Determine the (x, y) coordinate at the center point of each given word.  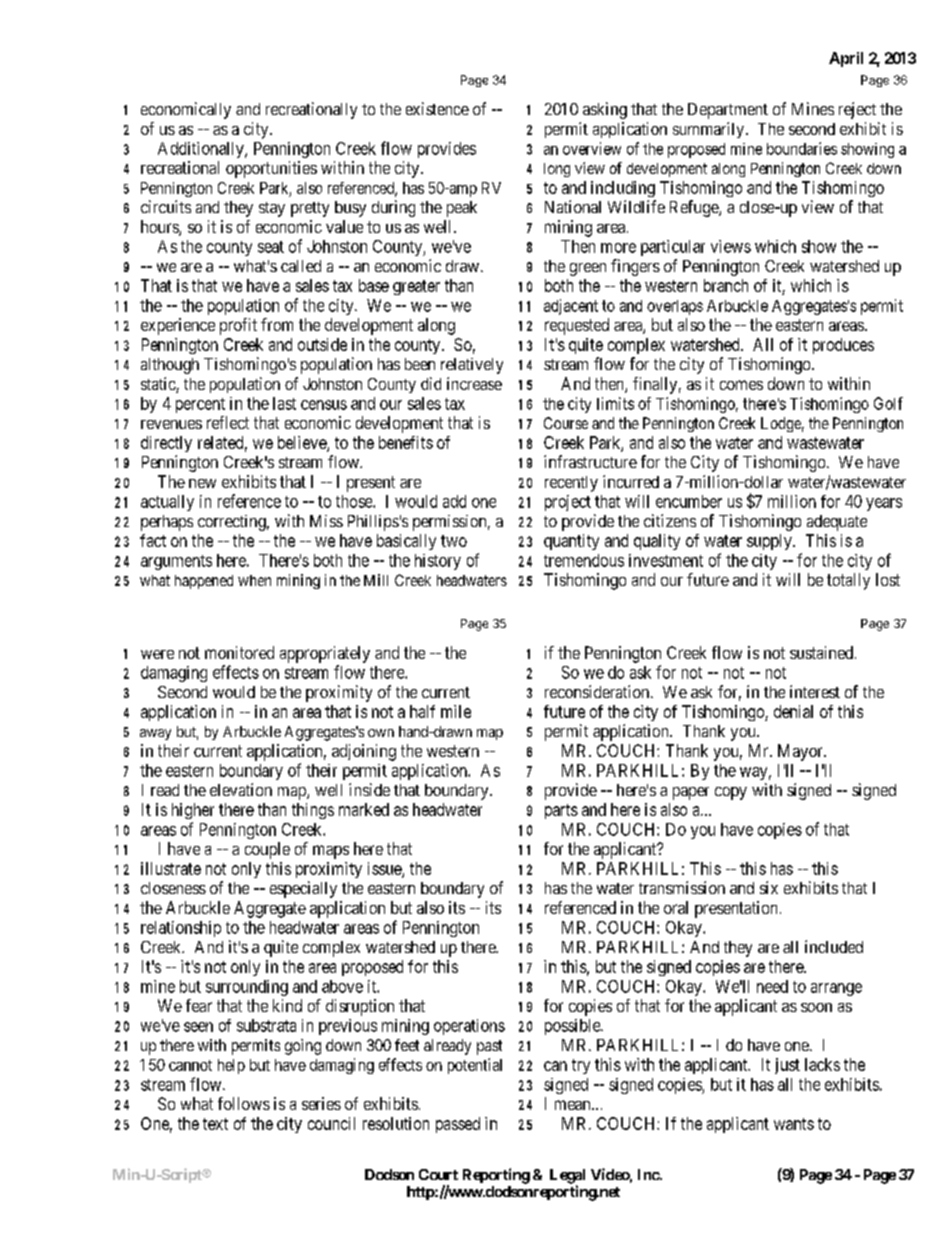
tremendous (584, 560)
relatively (472, 366)
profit (238, 326)
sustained (821, 652)
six (769, 887)
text (215, 1124)
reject (857, 110)
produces (843, 346)
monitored (239, 652)
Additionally (202, 150)
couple (267, 850)
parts (561, 811)
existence (437, 108)
